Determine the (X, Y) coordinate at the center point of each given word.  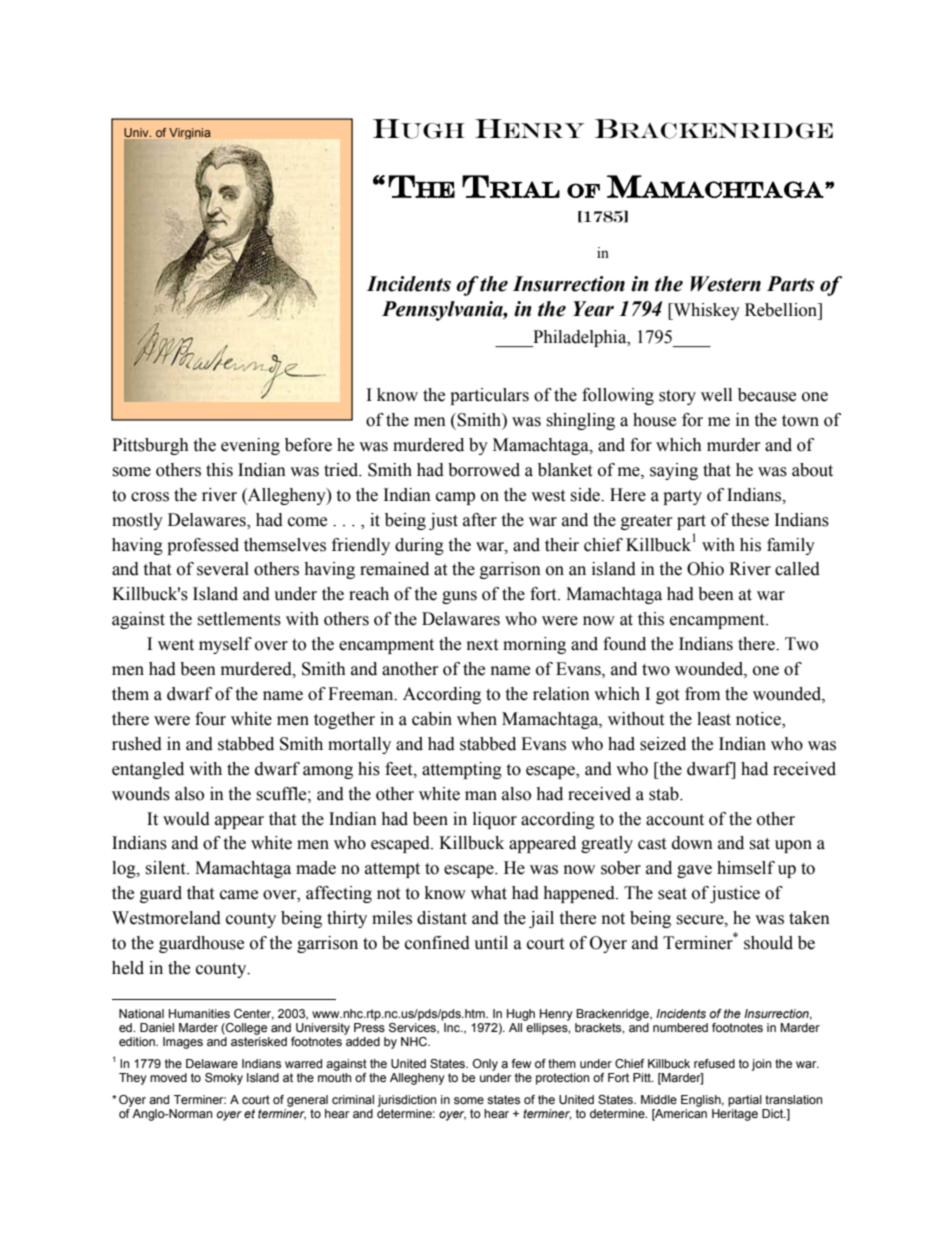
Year (593, 309)
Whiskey (705, 311)
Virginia (190, 133)
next (482, 645)
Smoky (224, 1079)
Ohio (705, 569)
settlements (239, 619)
